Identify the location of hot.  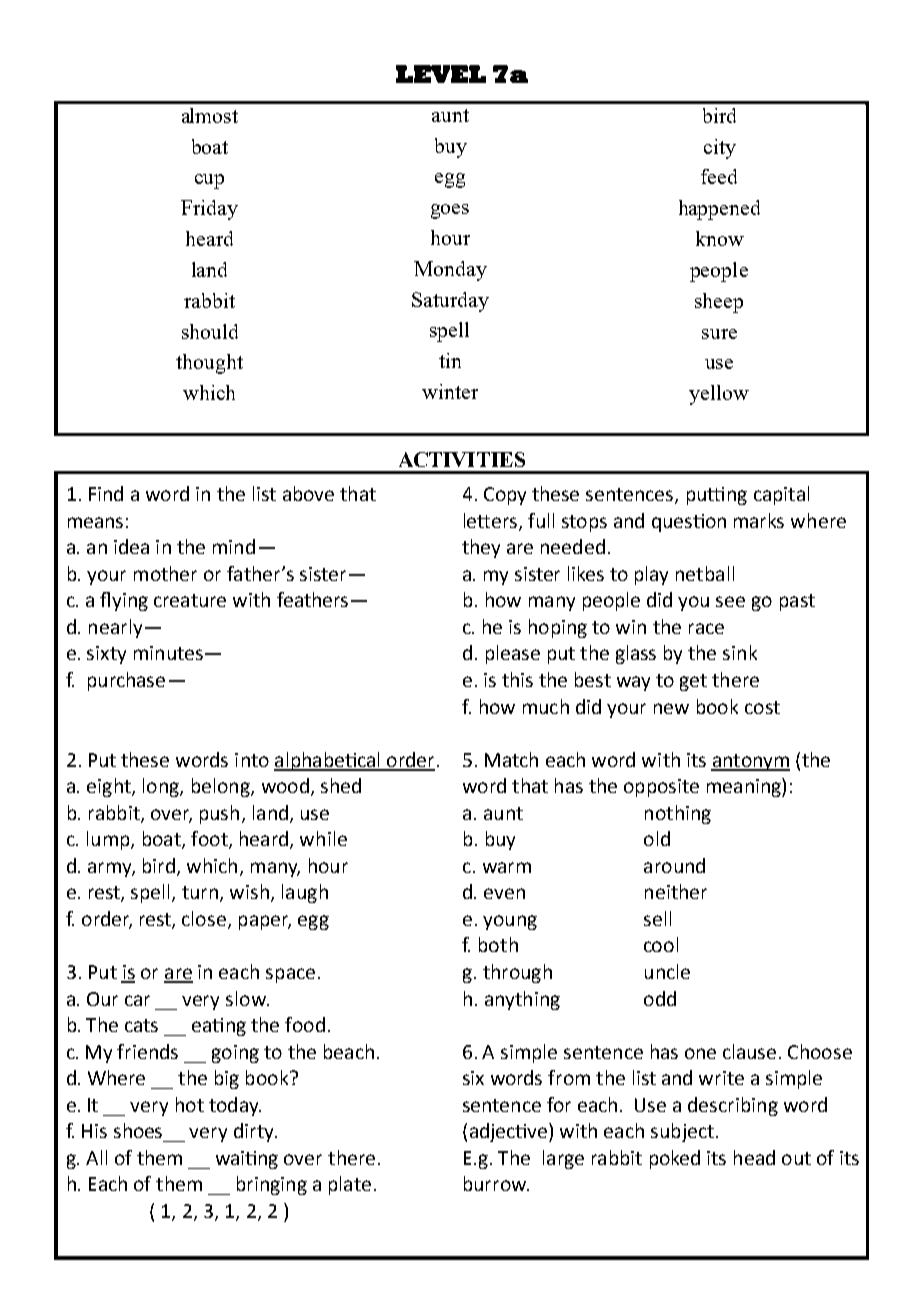
(190, 1104).
